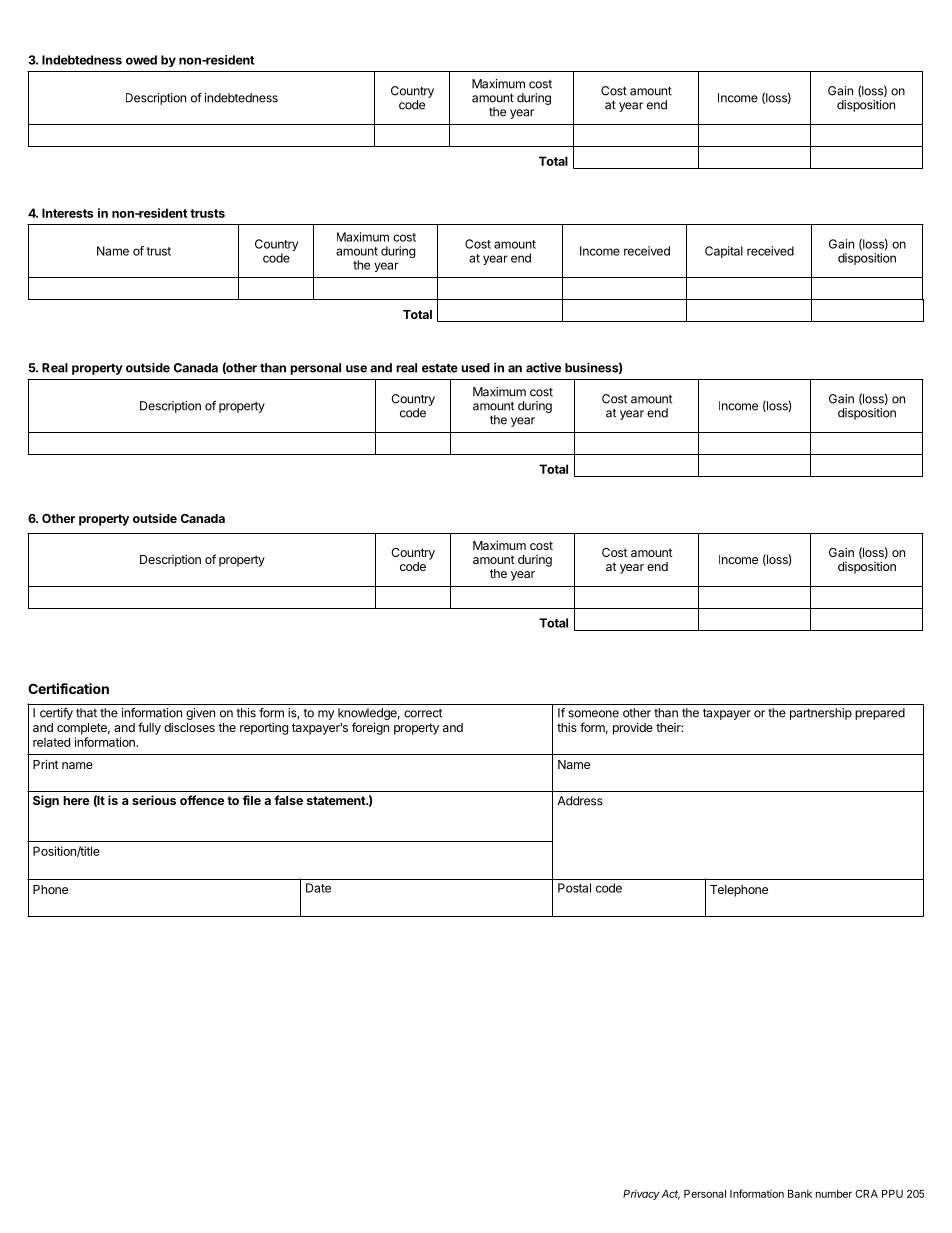 This page has width=952, height=1233. Describe the element at coordinates (141, 60) in the page. I see `owed` at that location.
